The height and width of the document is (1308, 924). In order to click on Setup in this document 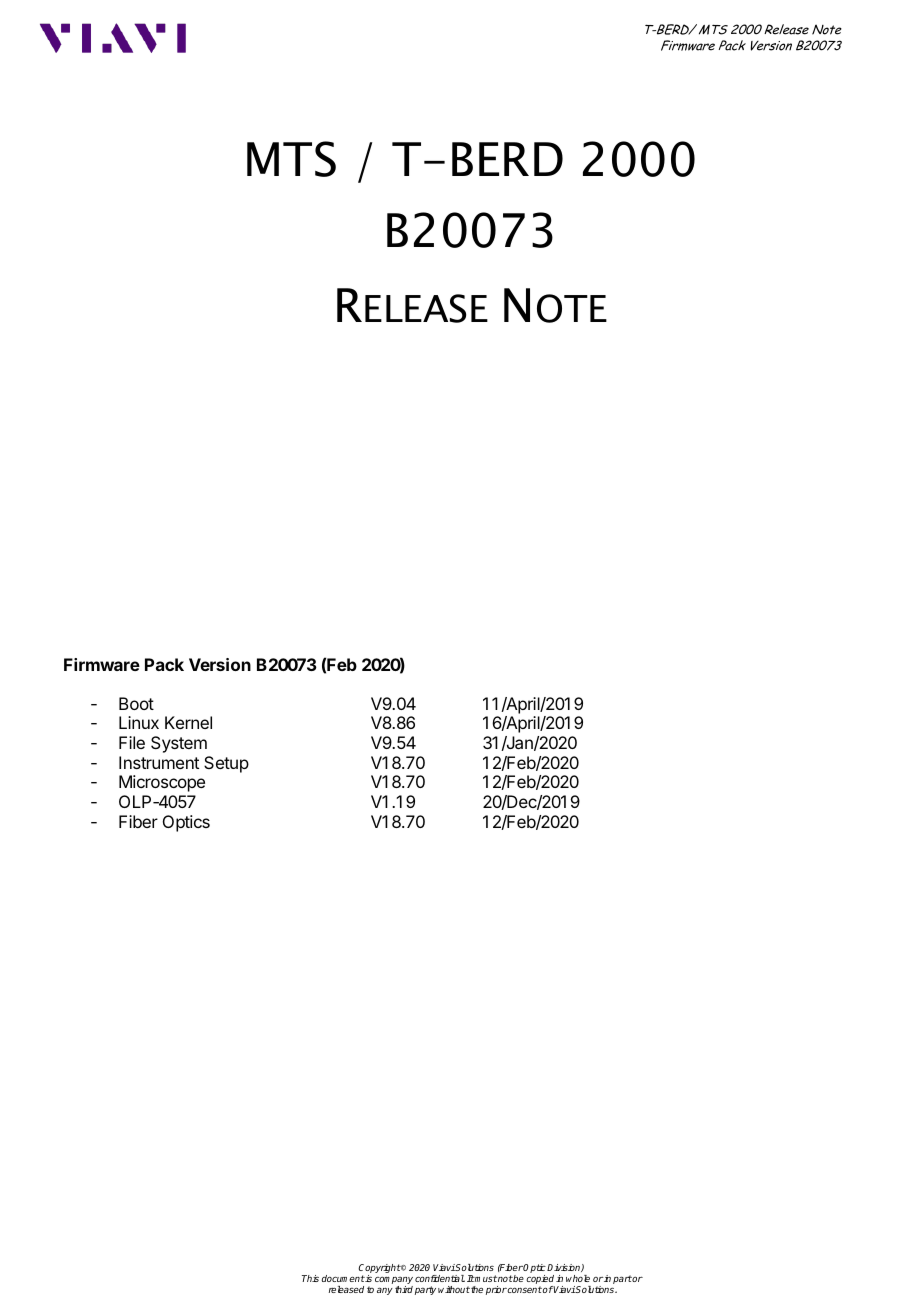, I will do `click(226, 764)`.
